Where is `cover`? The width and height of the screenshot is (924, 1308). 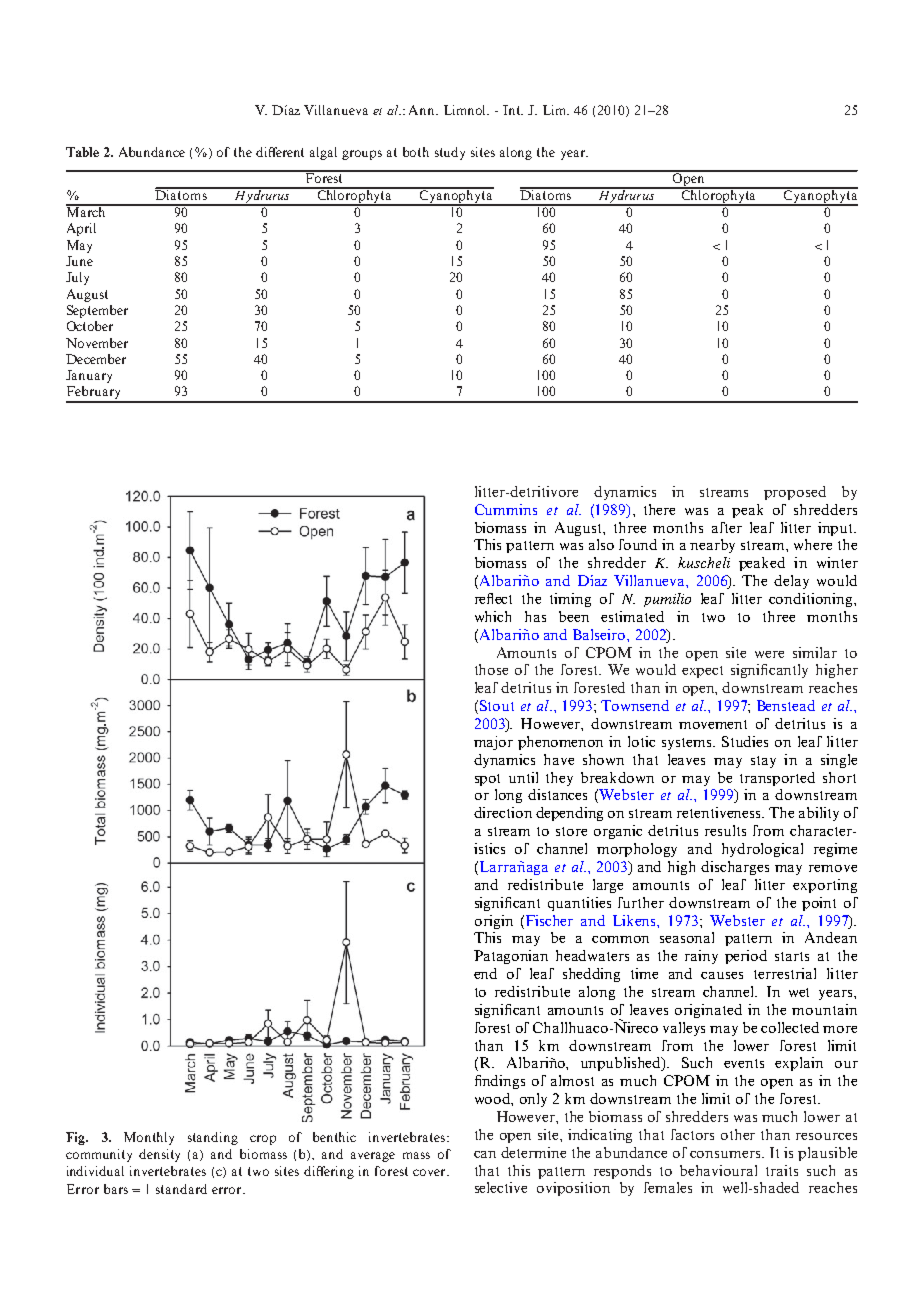 cover is located at coordinates (430, 1172).
